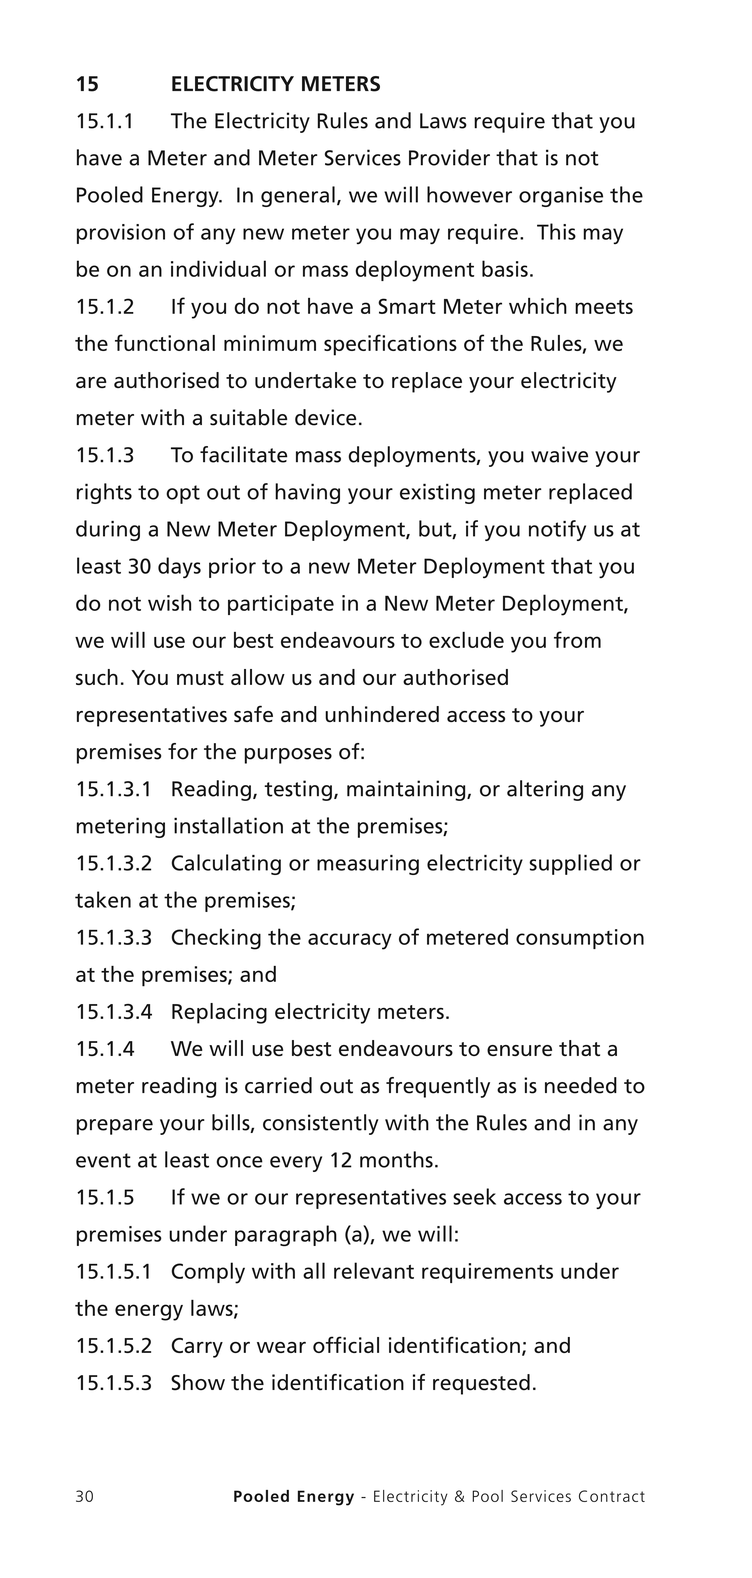 Image resolution: width=752 pixels, height=1578 pixels. What do you see at coordinates (577, 639) in the image?
I see `from` at bounding box center [577, 639].
